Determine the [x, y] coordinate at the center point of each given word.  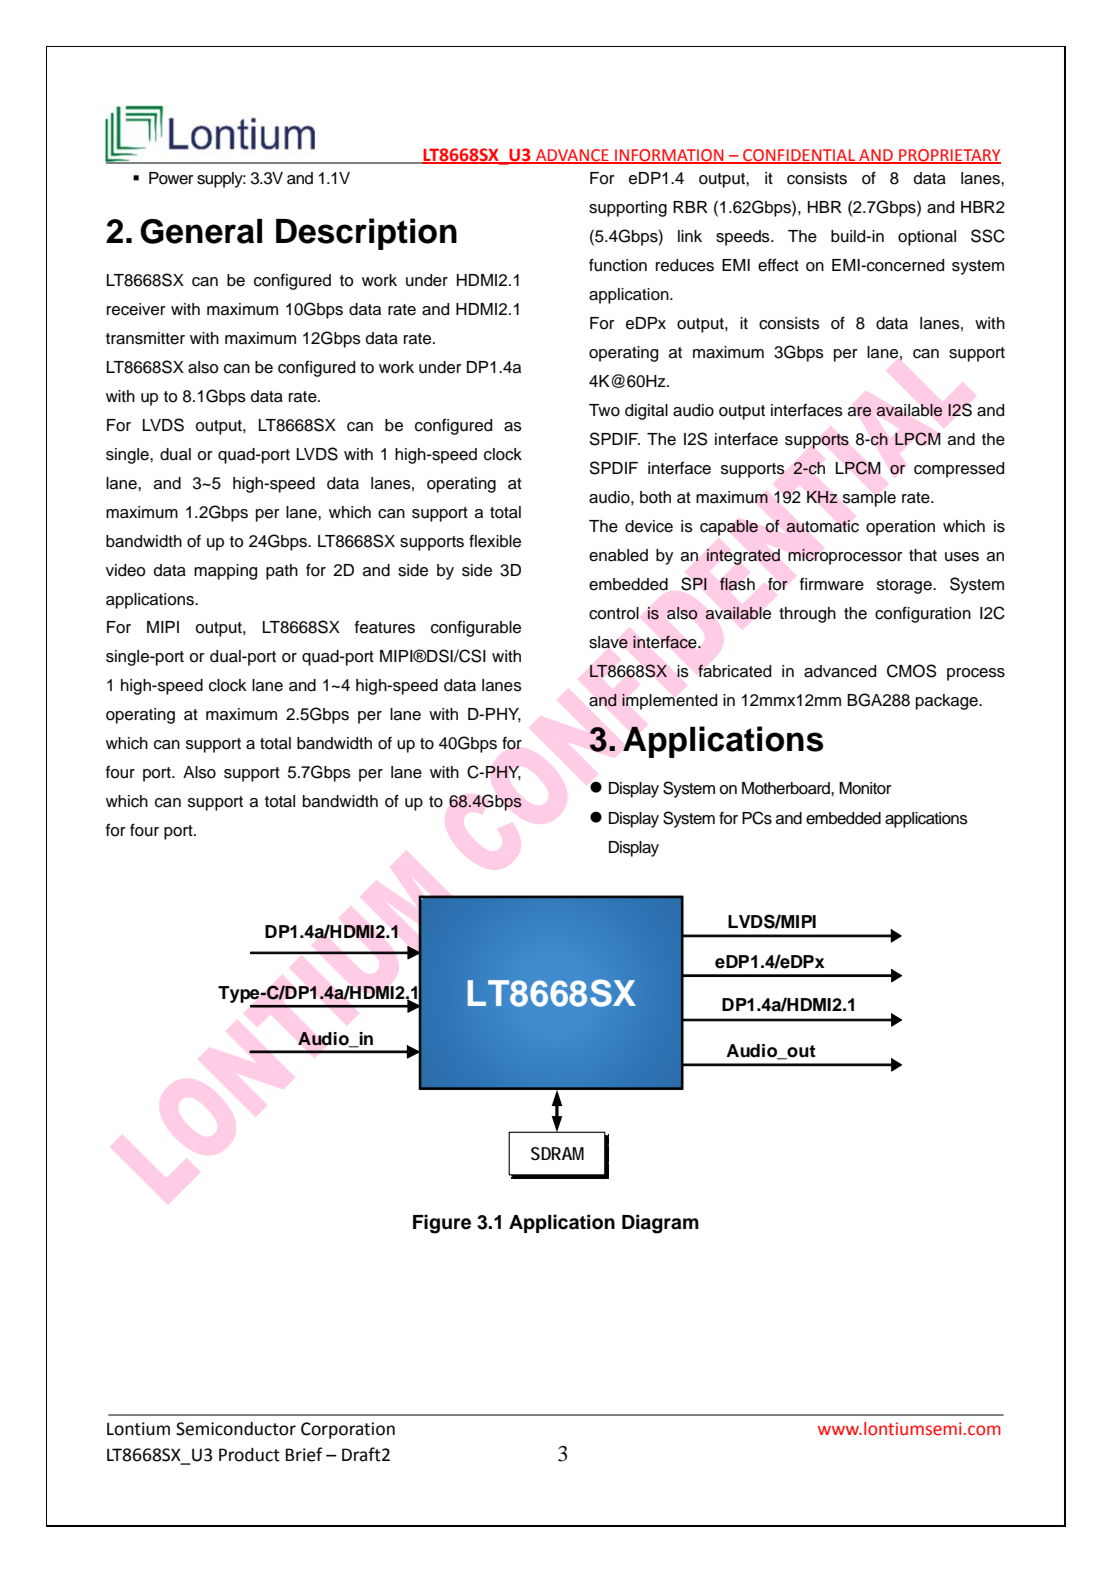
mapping [225, 572]
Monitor [865, 788]
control [614, 613]
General [201, 231]
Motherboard [787, 788]
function [618, 265]
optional [927, 238]
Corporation [348, 1430]
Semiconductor [236, 1429]
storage [905, 586]
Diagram [660, 1224]
